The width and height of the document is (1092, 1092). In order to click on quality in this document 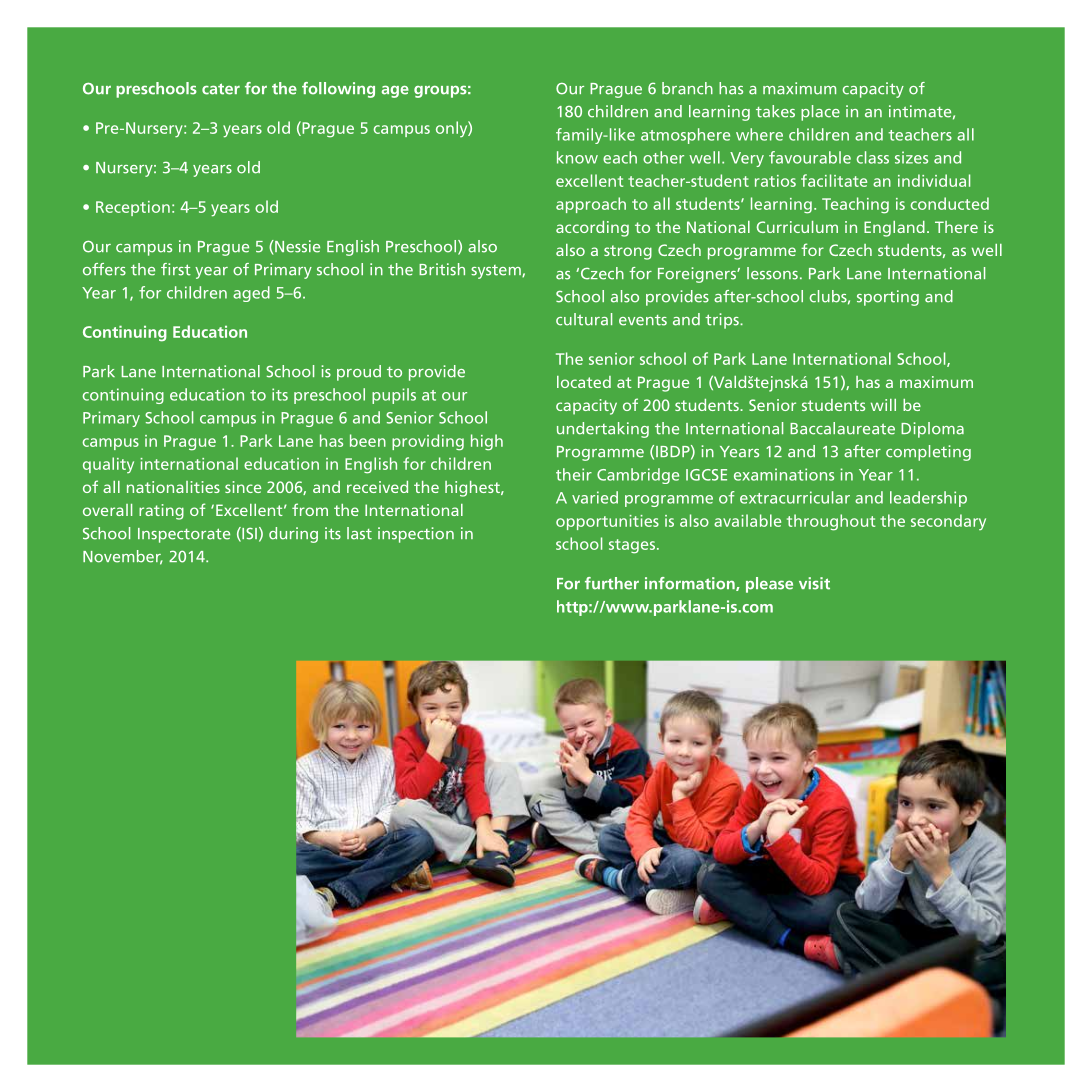, I will do `click(108, 465)`.
